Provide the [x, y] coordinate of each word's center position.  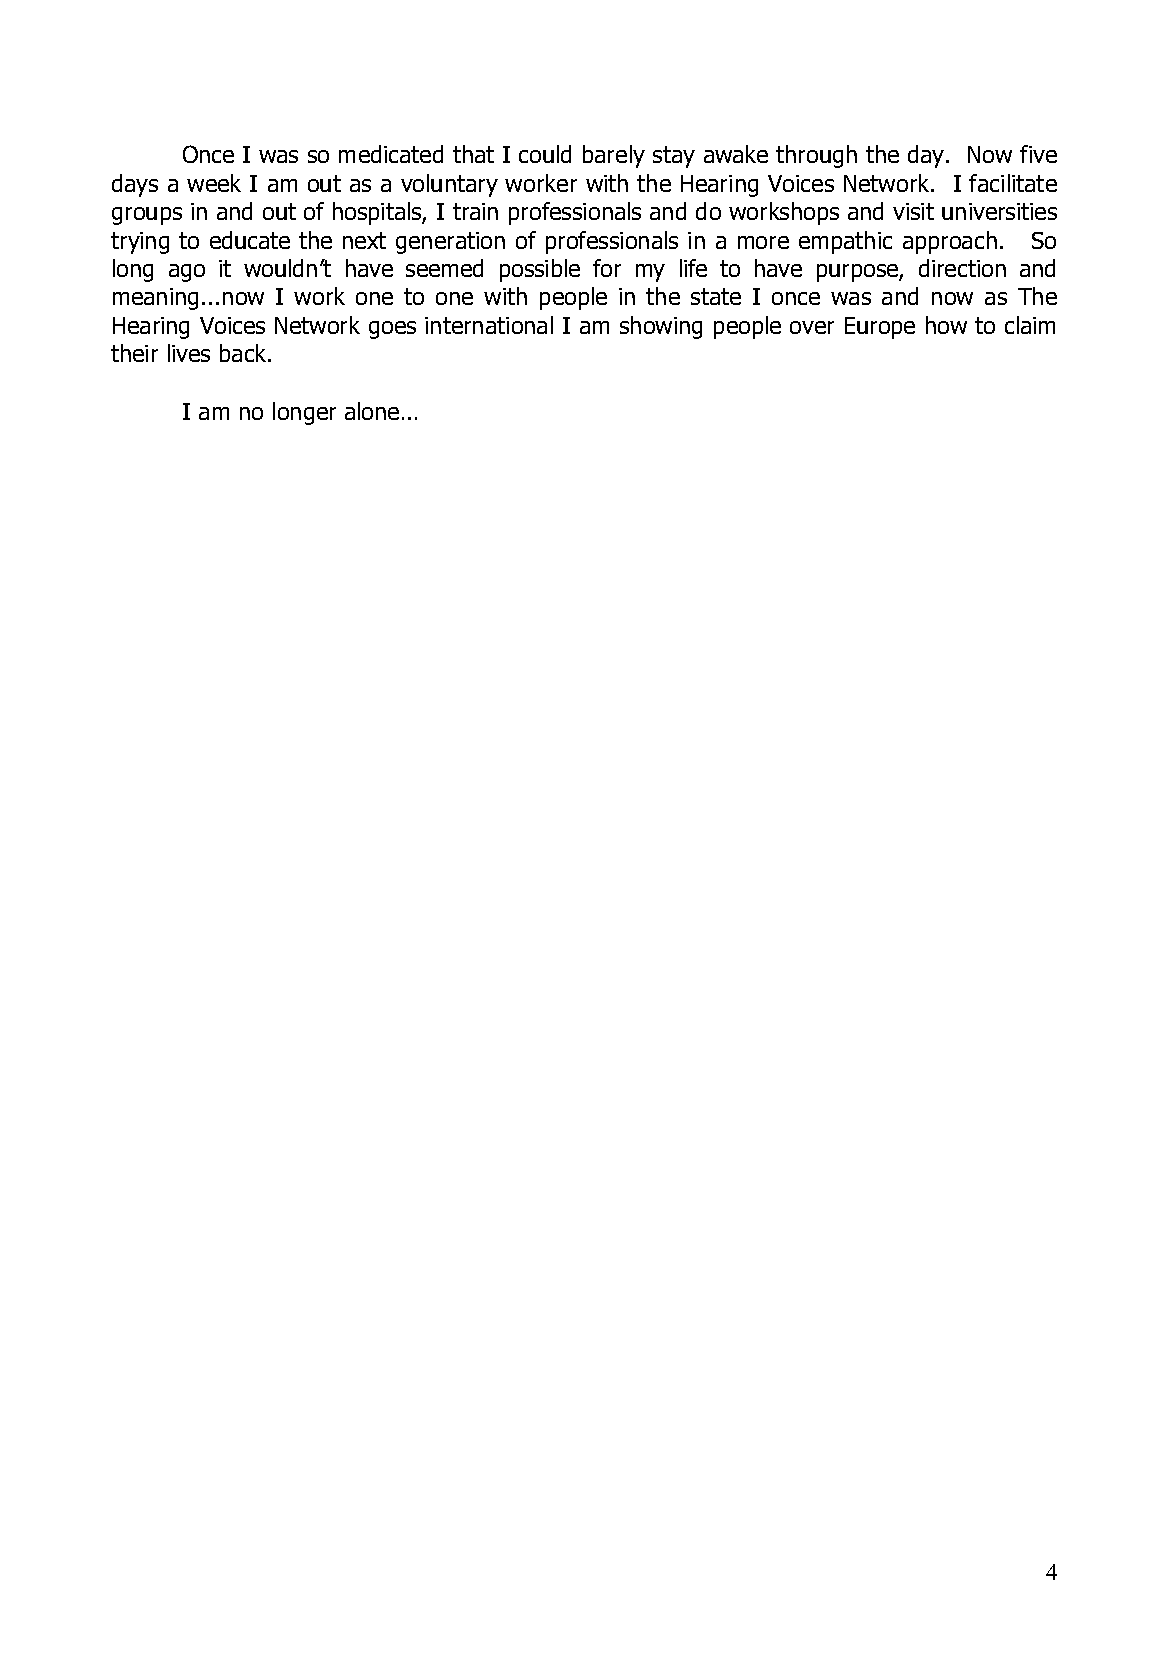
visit [913, 211]
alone [372, 411]
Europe [880, 328]
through [816, 156]
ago [187, 273]
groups [147, 216]
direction [962, 268]
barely [614, 156]
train [475, 211]
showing [661, 327]
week [214, 183]
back [245, 353]
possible [540, 270]
